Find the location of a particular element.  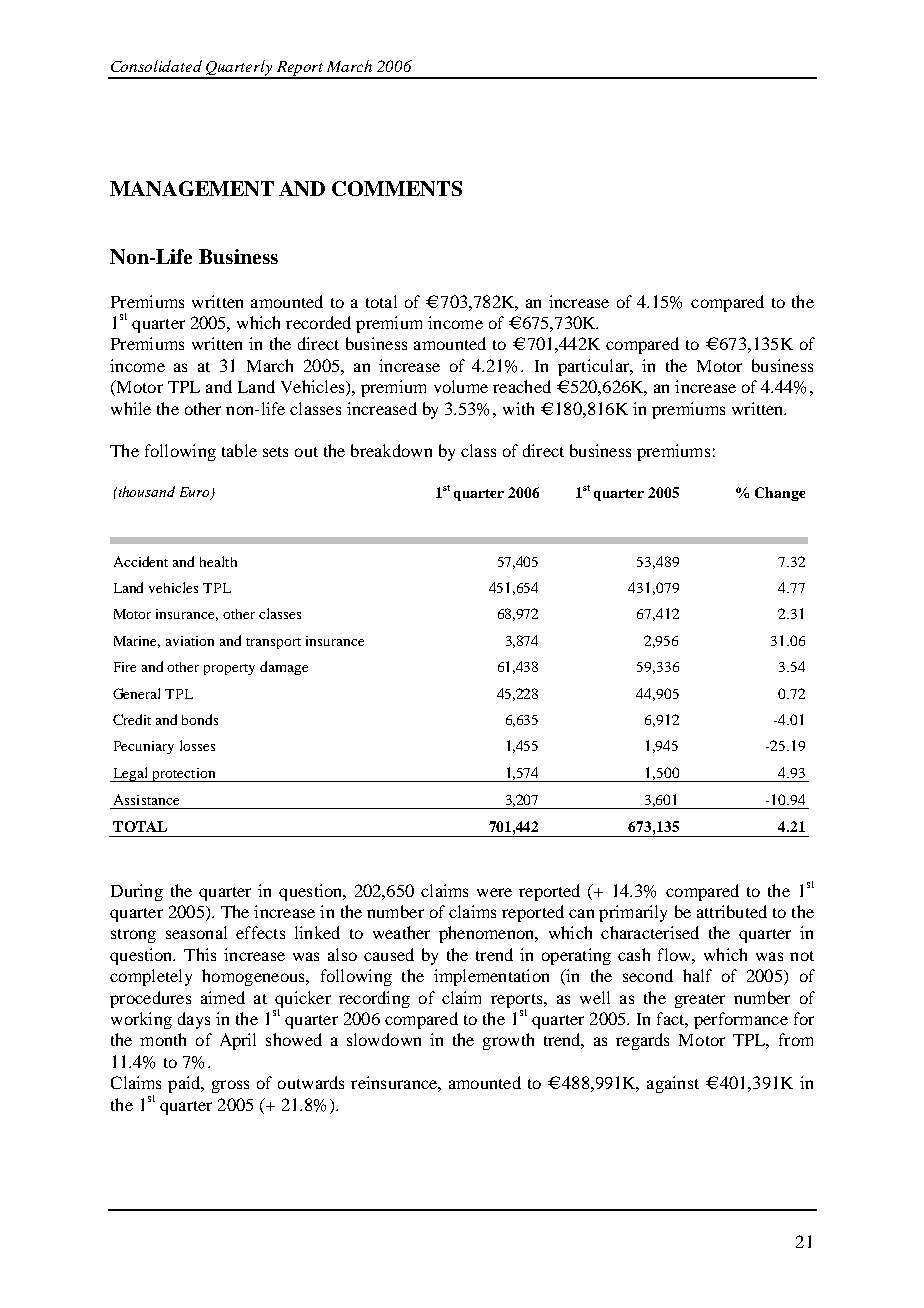

protection is located at coordinates (184, 775).
